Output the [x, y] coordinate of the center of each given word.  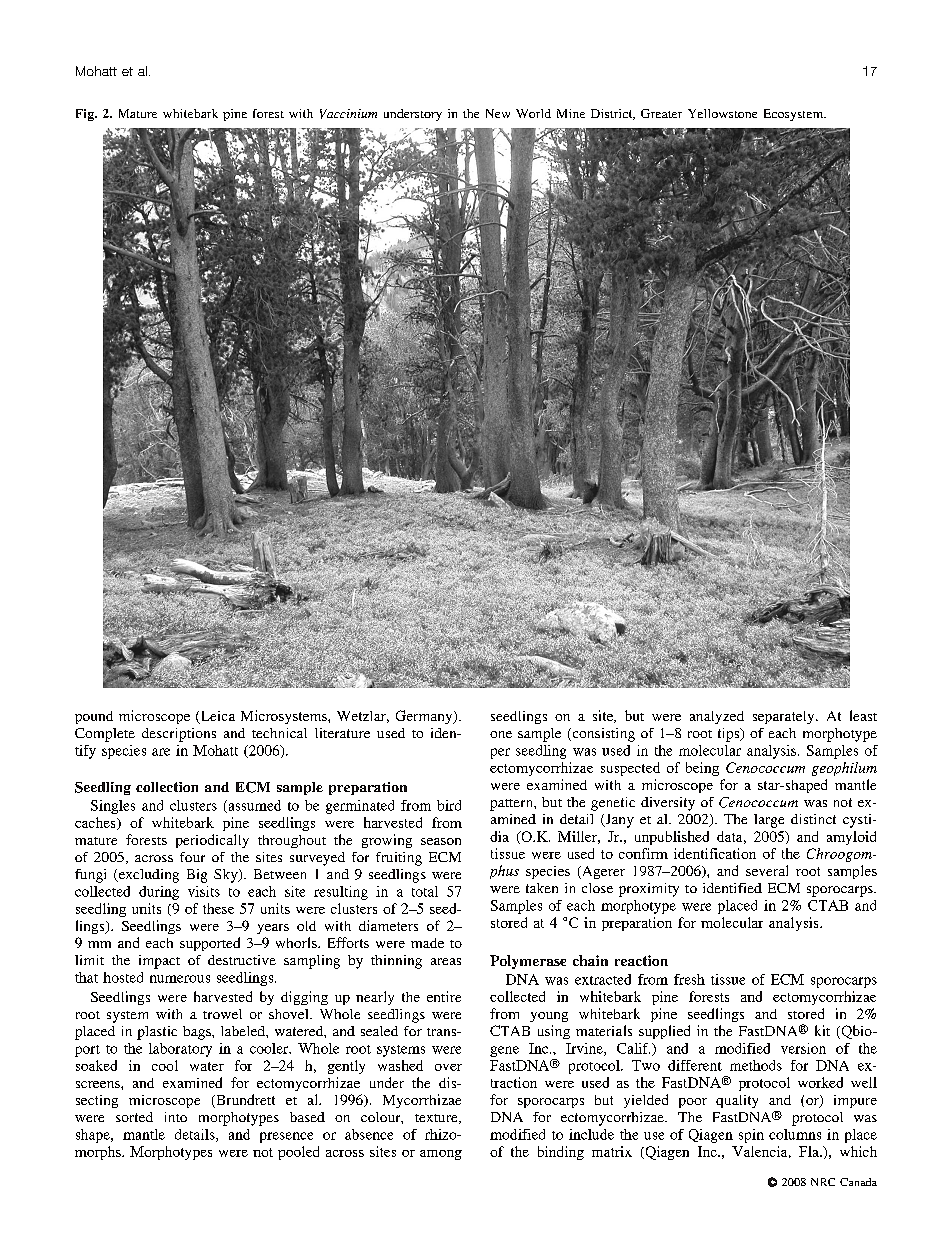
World [533, 113]
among [441, 1155]
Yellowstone [722, 113]
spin [751, 1136]
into [176, 1117]
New [498, 113]
